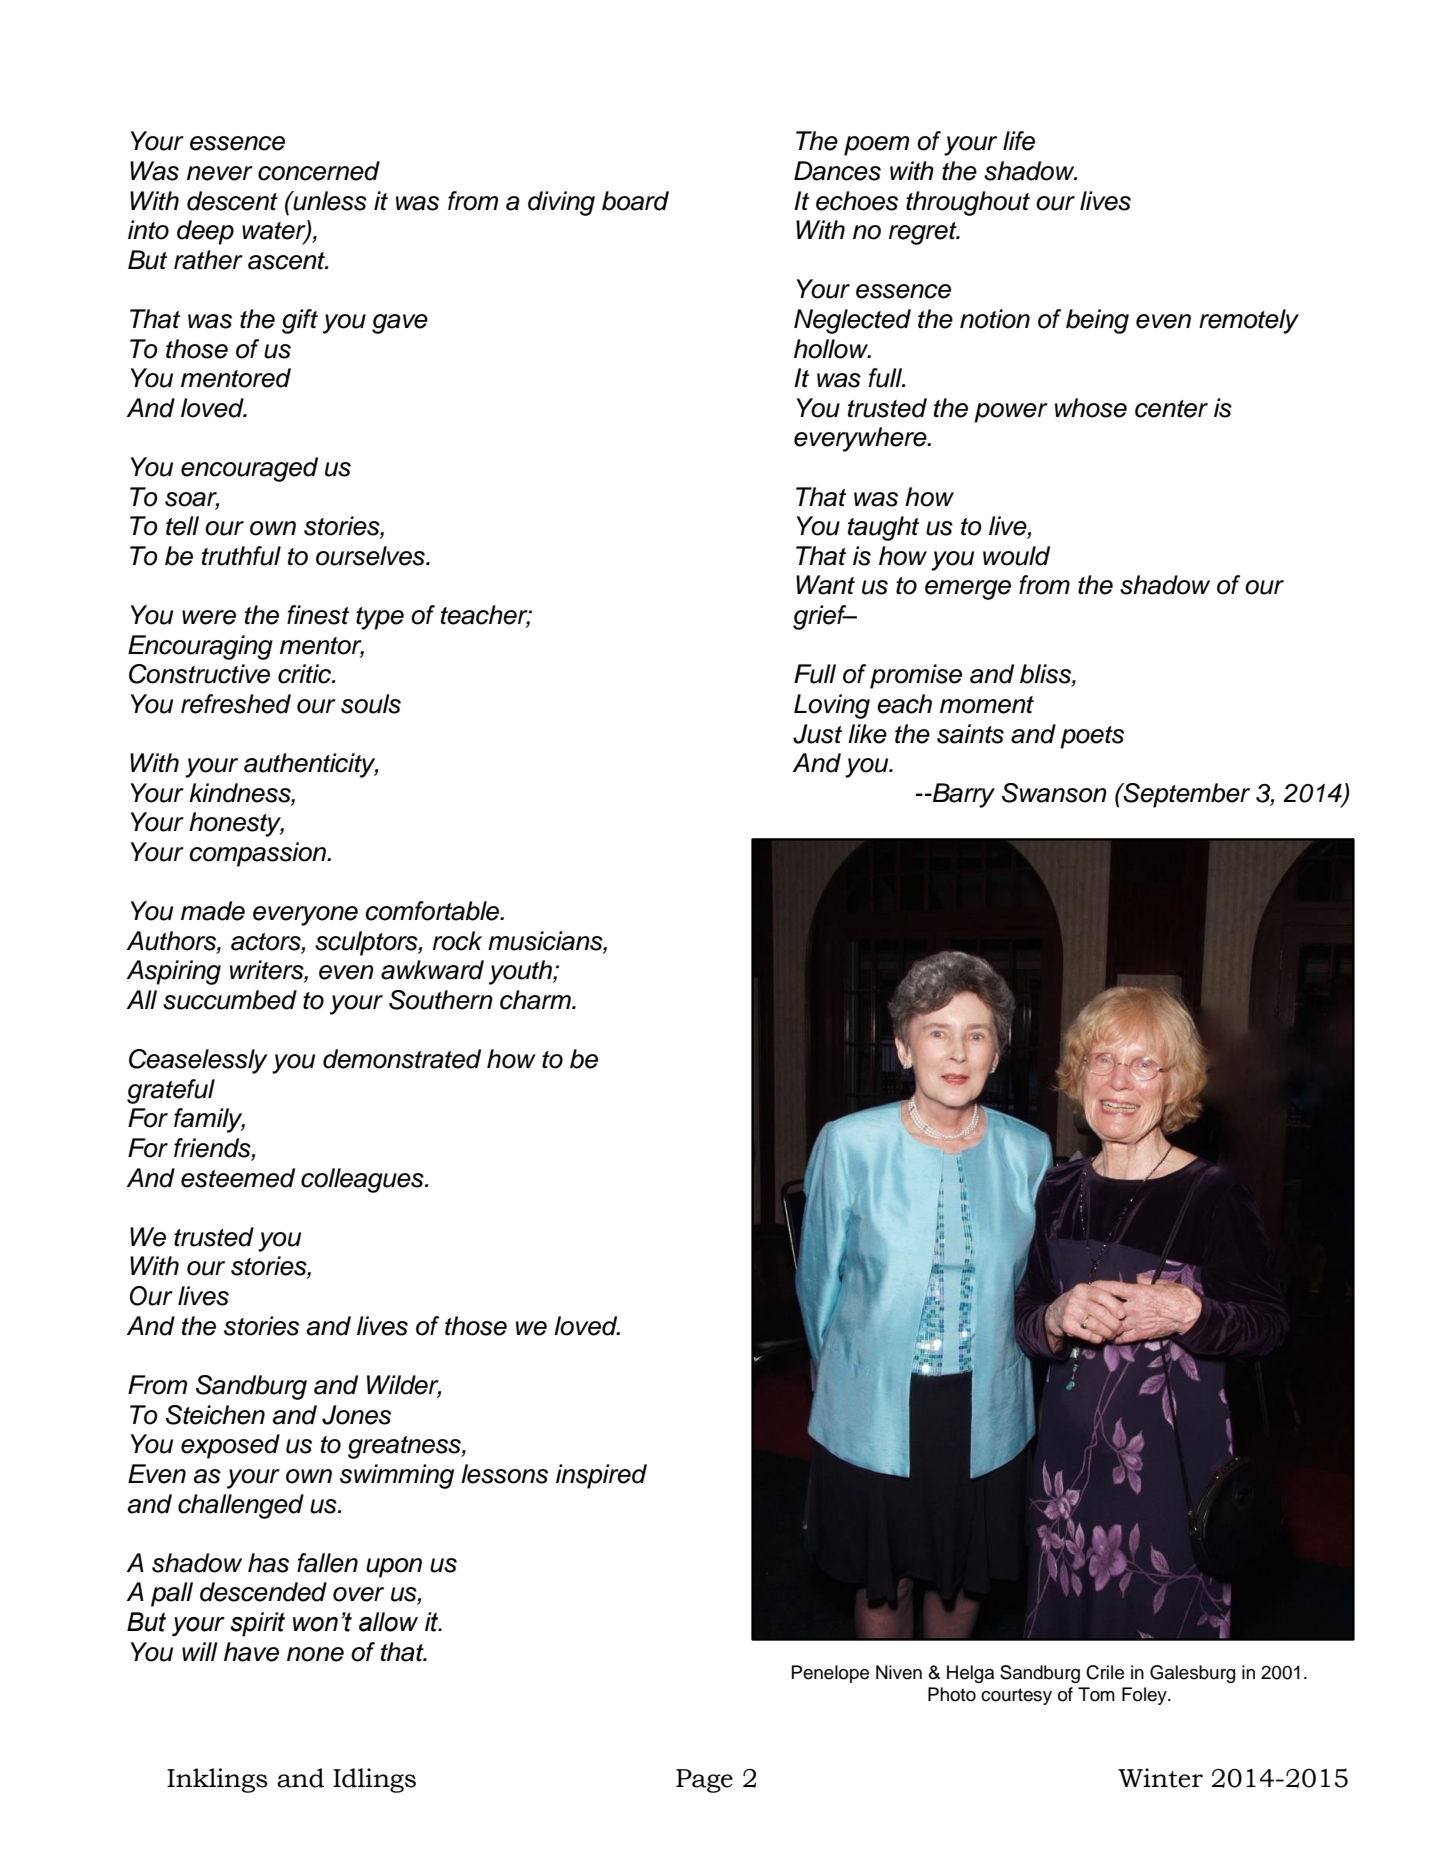  I want to click on Inklings, so click(217, 1780).
